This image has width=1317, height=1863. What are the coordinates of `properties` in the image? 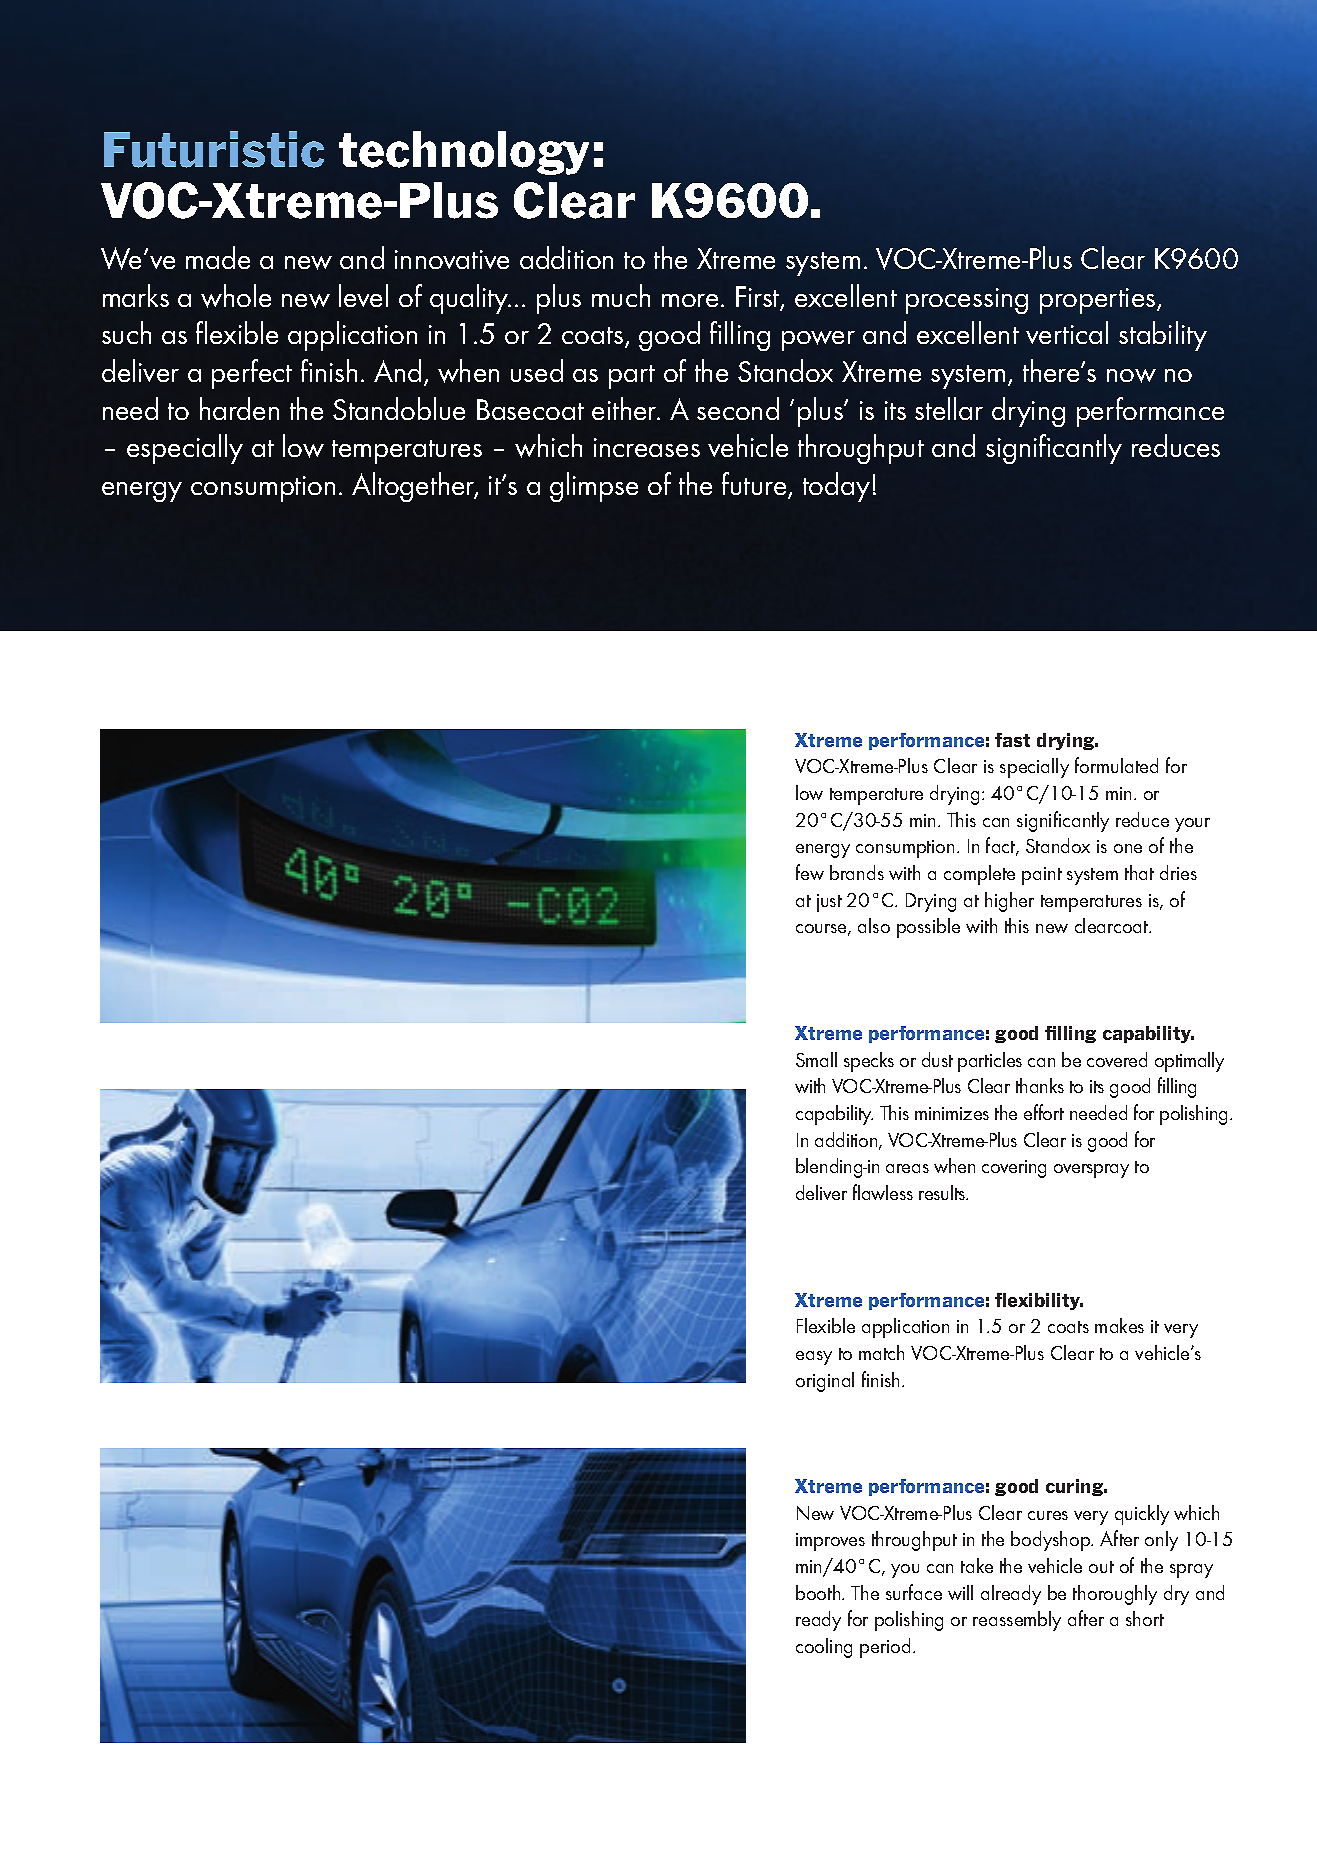 It's located at (1099, 301).
